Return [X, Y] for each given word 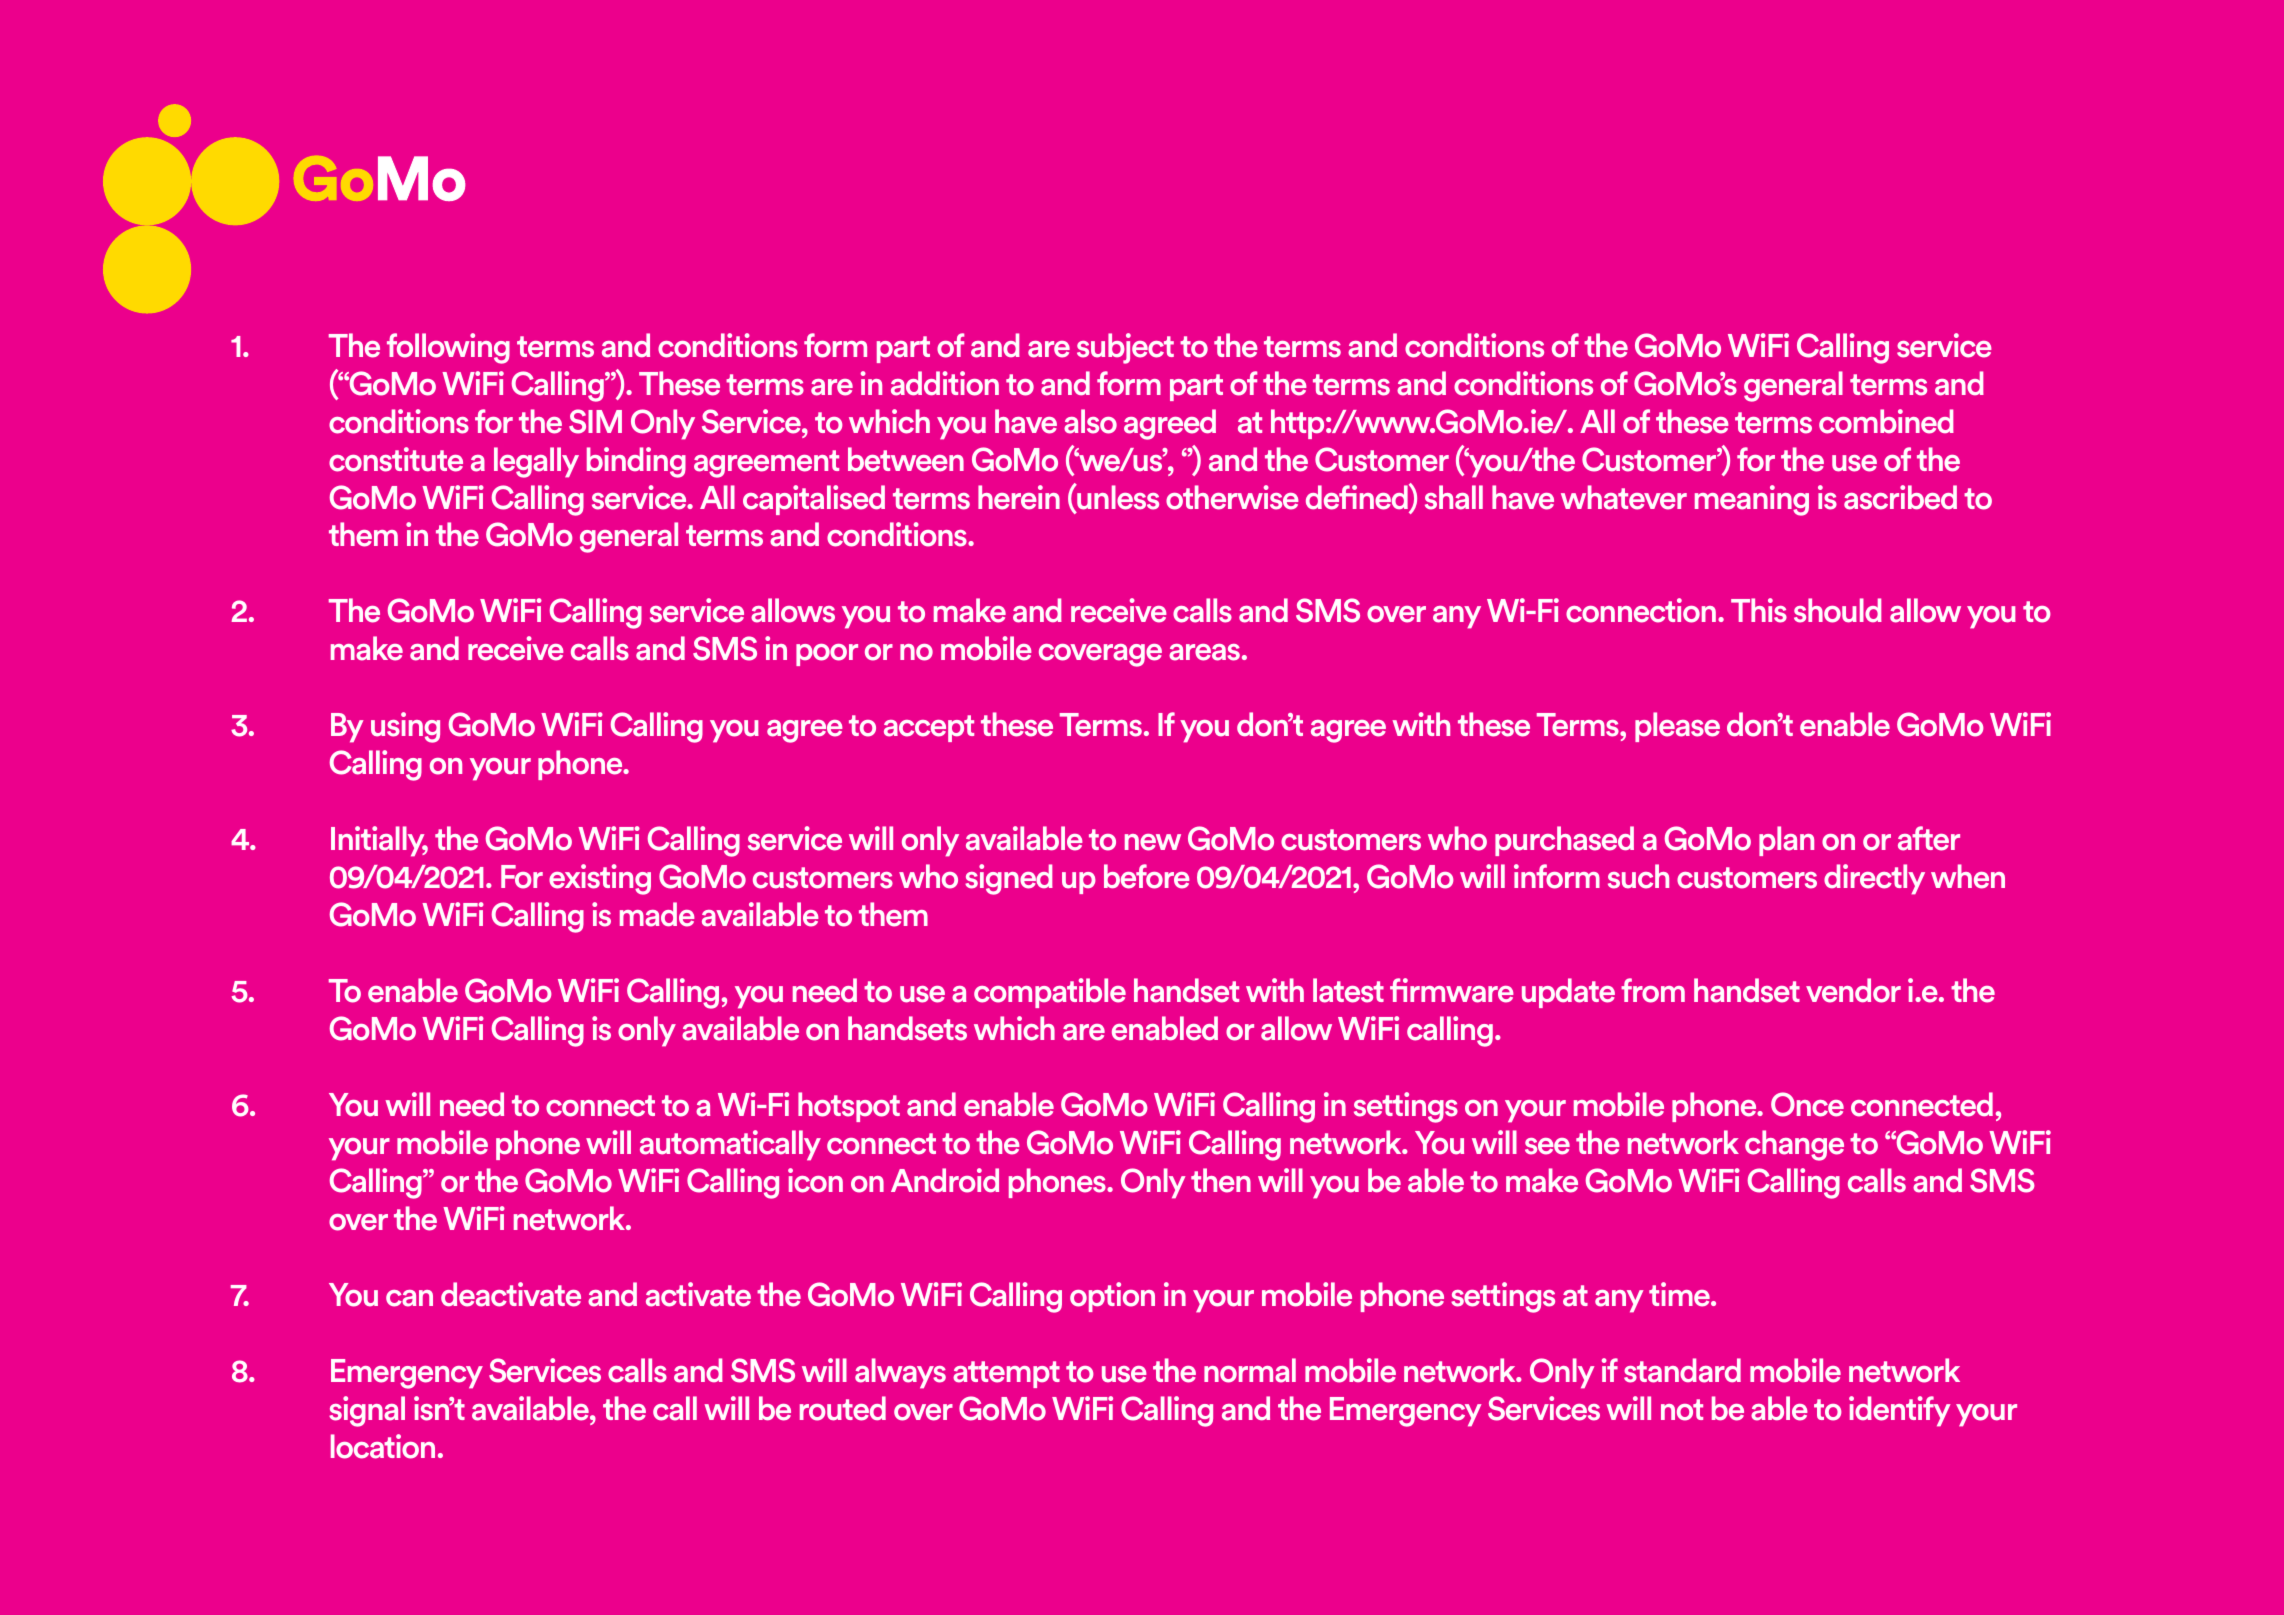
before [1147, 876]
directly [1874, 879]
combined [1886, 421]
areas [1204, 652]
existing [600, 879]
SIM [595, 421]
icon [815, 1180]
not [1682, 1410]
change [1794, 1145]
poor [827, 655]
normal [1250, 1370]
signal [367, 1411]
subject [1125, 348]
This [1759, 610]
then [1221, 1180]
